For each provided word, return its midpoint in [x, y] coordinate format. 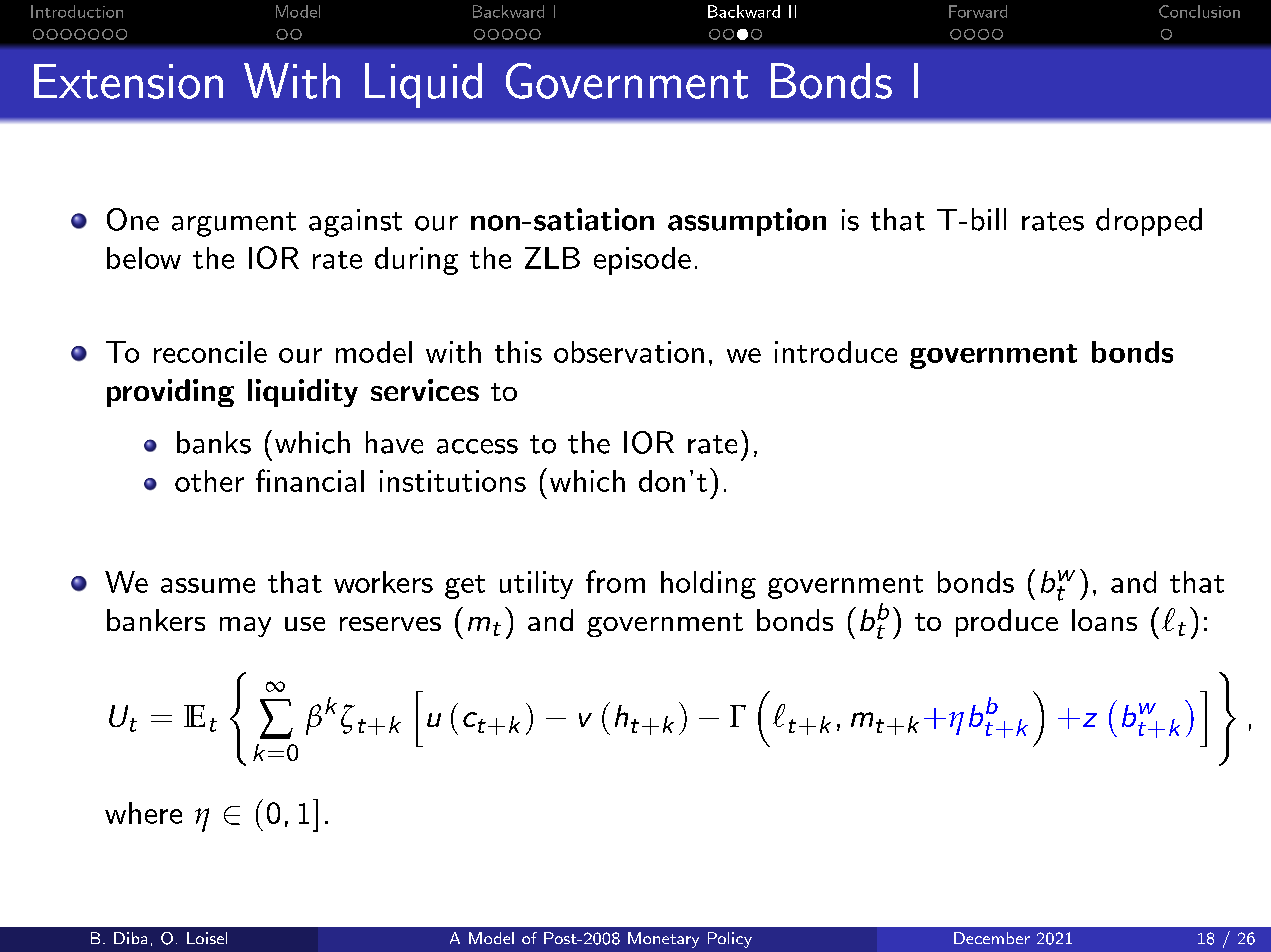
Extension [128, 81]
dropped [1149, 222]
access [477, 446]
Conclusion [1199, 11]
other [209, 481]
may [245, 627]
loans [1104, 620]
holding [708, 585]
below [144, 258]
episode [642, 261]
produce [1007, 623]
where [143, 813]
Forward [978, 11]
